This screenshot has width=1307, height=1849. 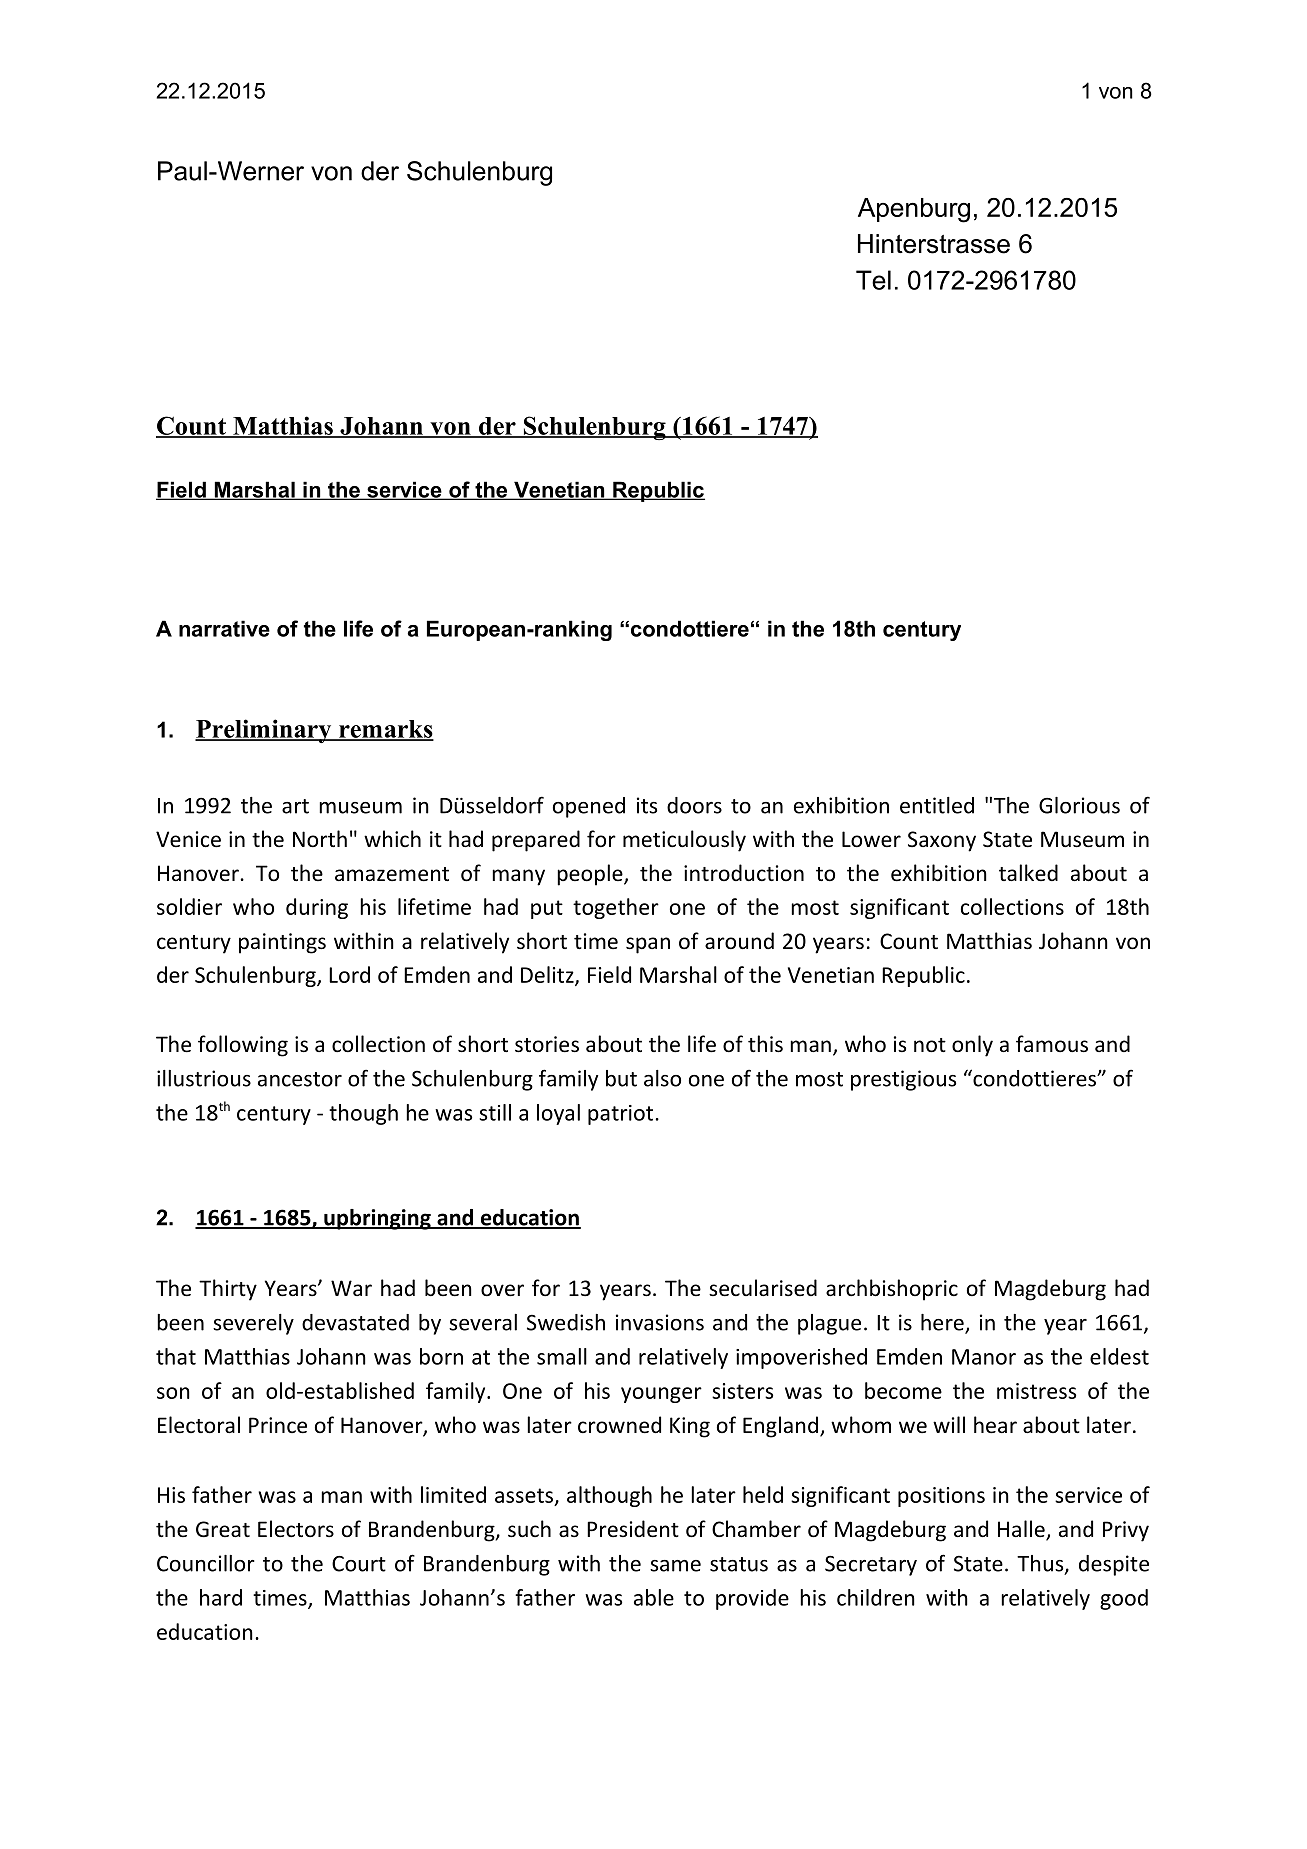 I want to click on span, so click(x=648, y=945).
